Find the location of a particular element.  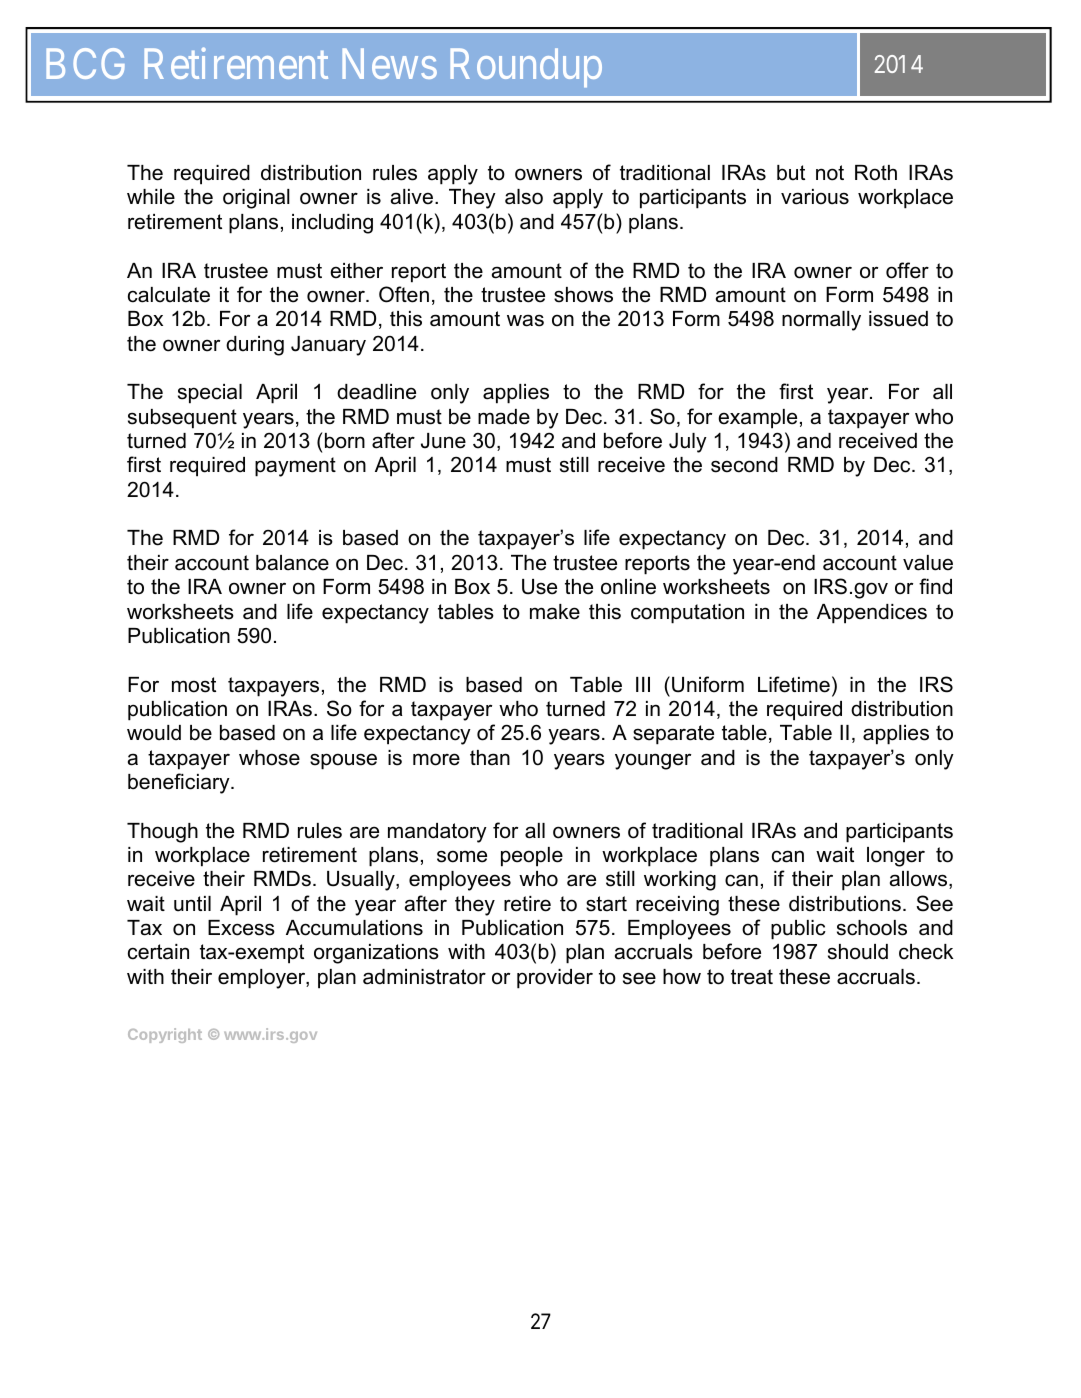

not is located at coordinates (830, 173).
